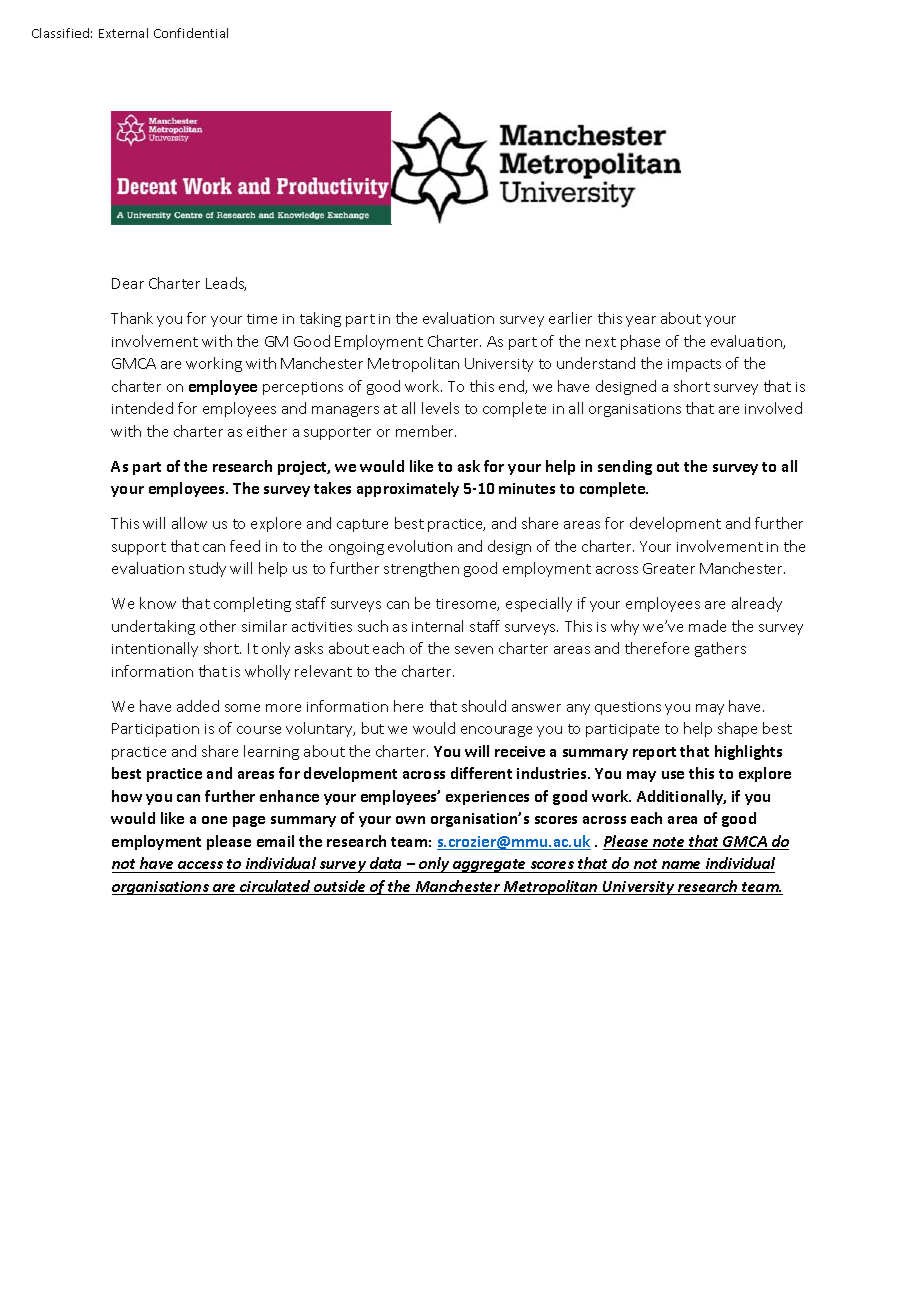 This image has width=924, height=1308. What do you see at coordinates (191, 33) in the image?
I see `Confidential` at bounding box center [191, 33].
